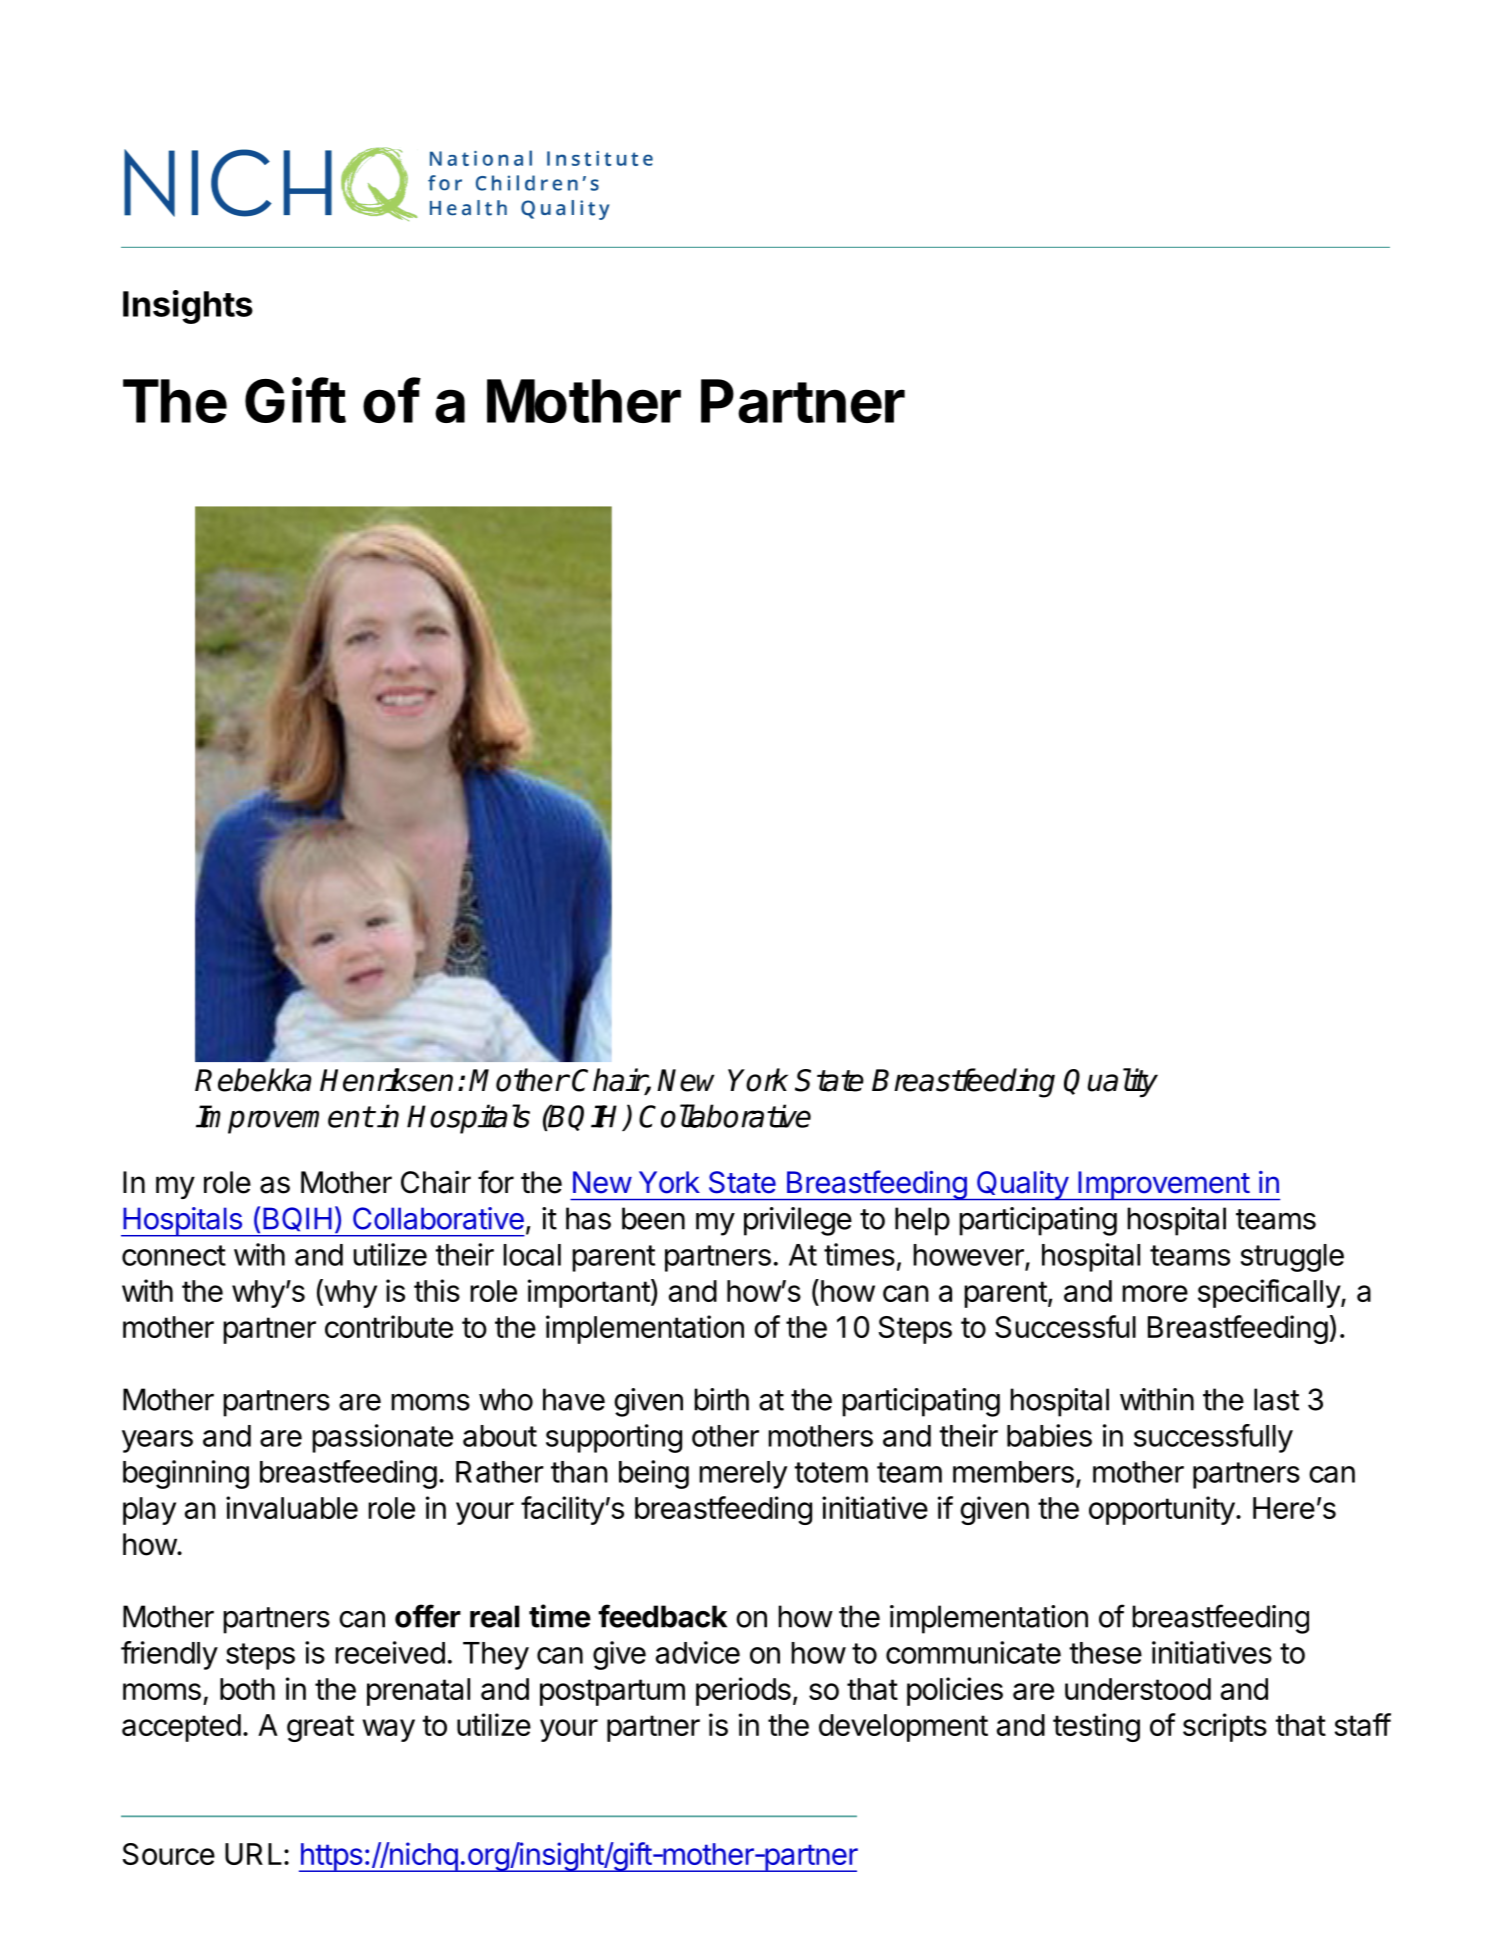 This screenshot has width=1511, height=1956. Describe the element at coordinates (253, 1854) in the screenshot. I see `URL` at that location.
